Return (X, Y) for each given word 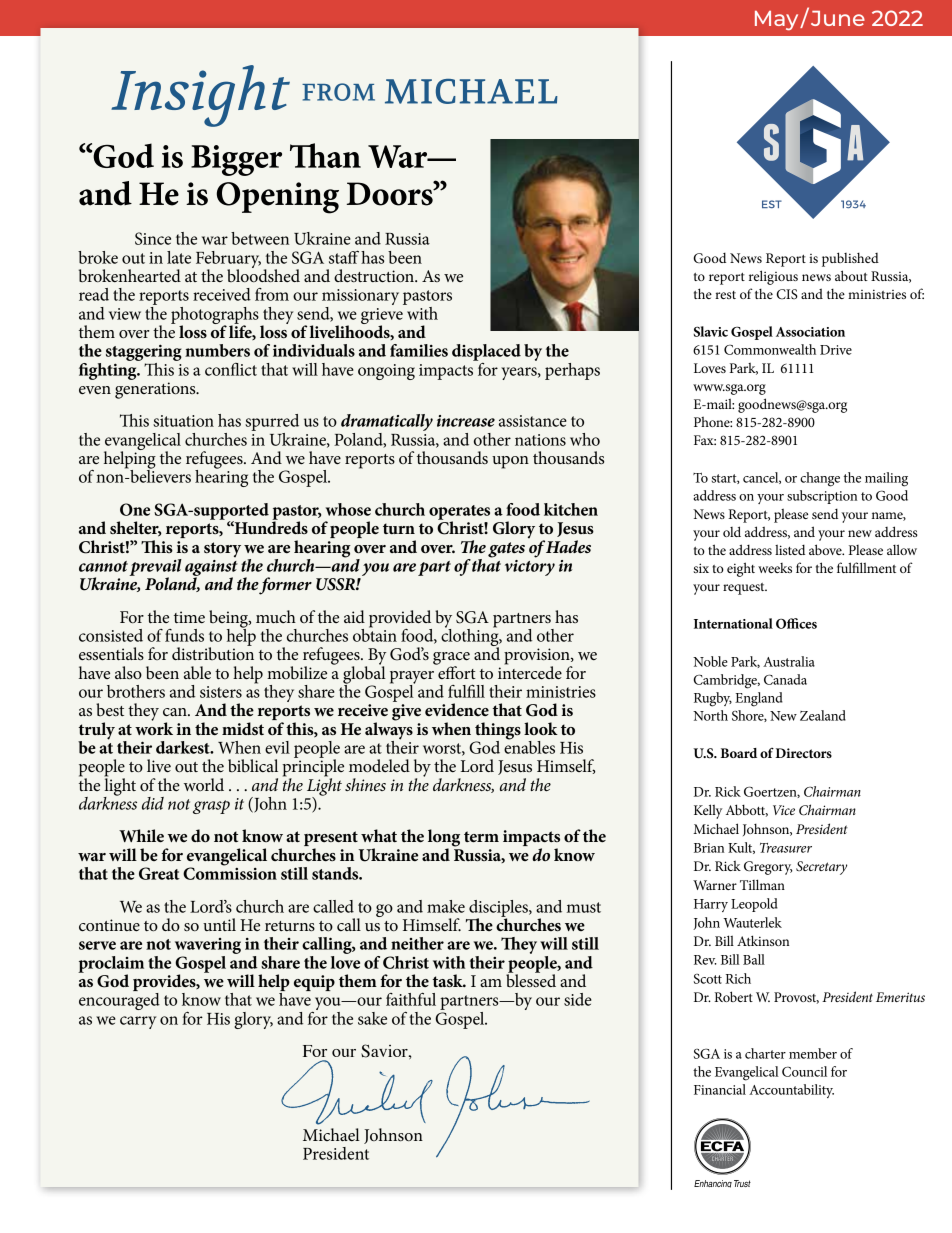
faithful (411, 999)
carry (138, 1022)
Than (325, 155)
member (813, 1053)
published (850, 259)
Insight (200, 96)
